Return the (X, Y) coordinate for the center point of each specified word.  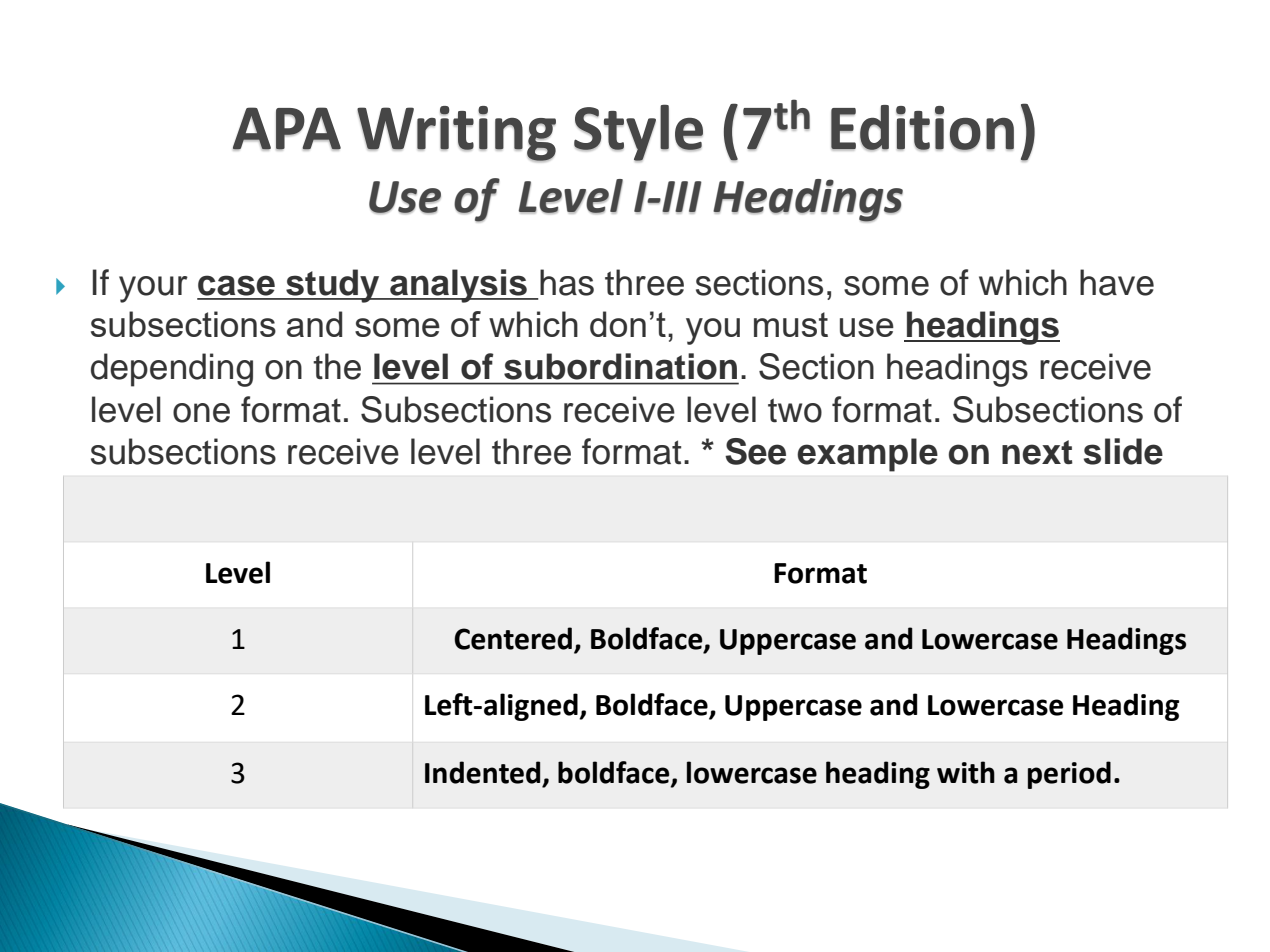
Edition (922, 128)
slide (1123, 451)
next (1037, 452)
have (1117, 282)
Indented (482, 772)
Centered (513, 638)
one (201, 413)
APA (287, 129)
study (333, 286)
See (755, 451)
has (567, 282)
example (867, 455)
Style (638, 133)
